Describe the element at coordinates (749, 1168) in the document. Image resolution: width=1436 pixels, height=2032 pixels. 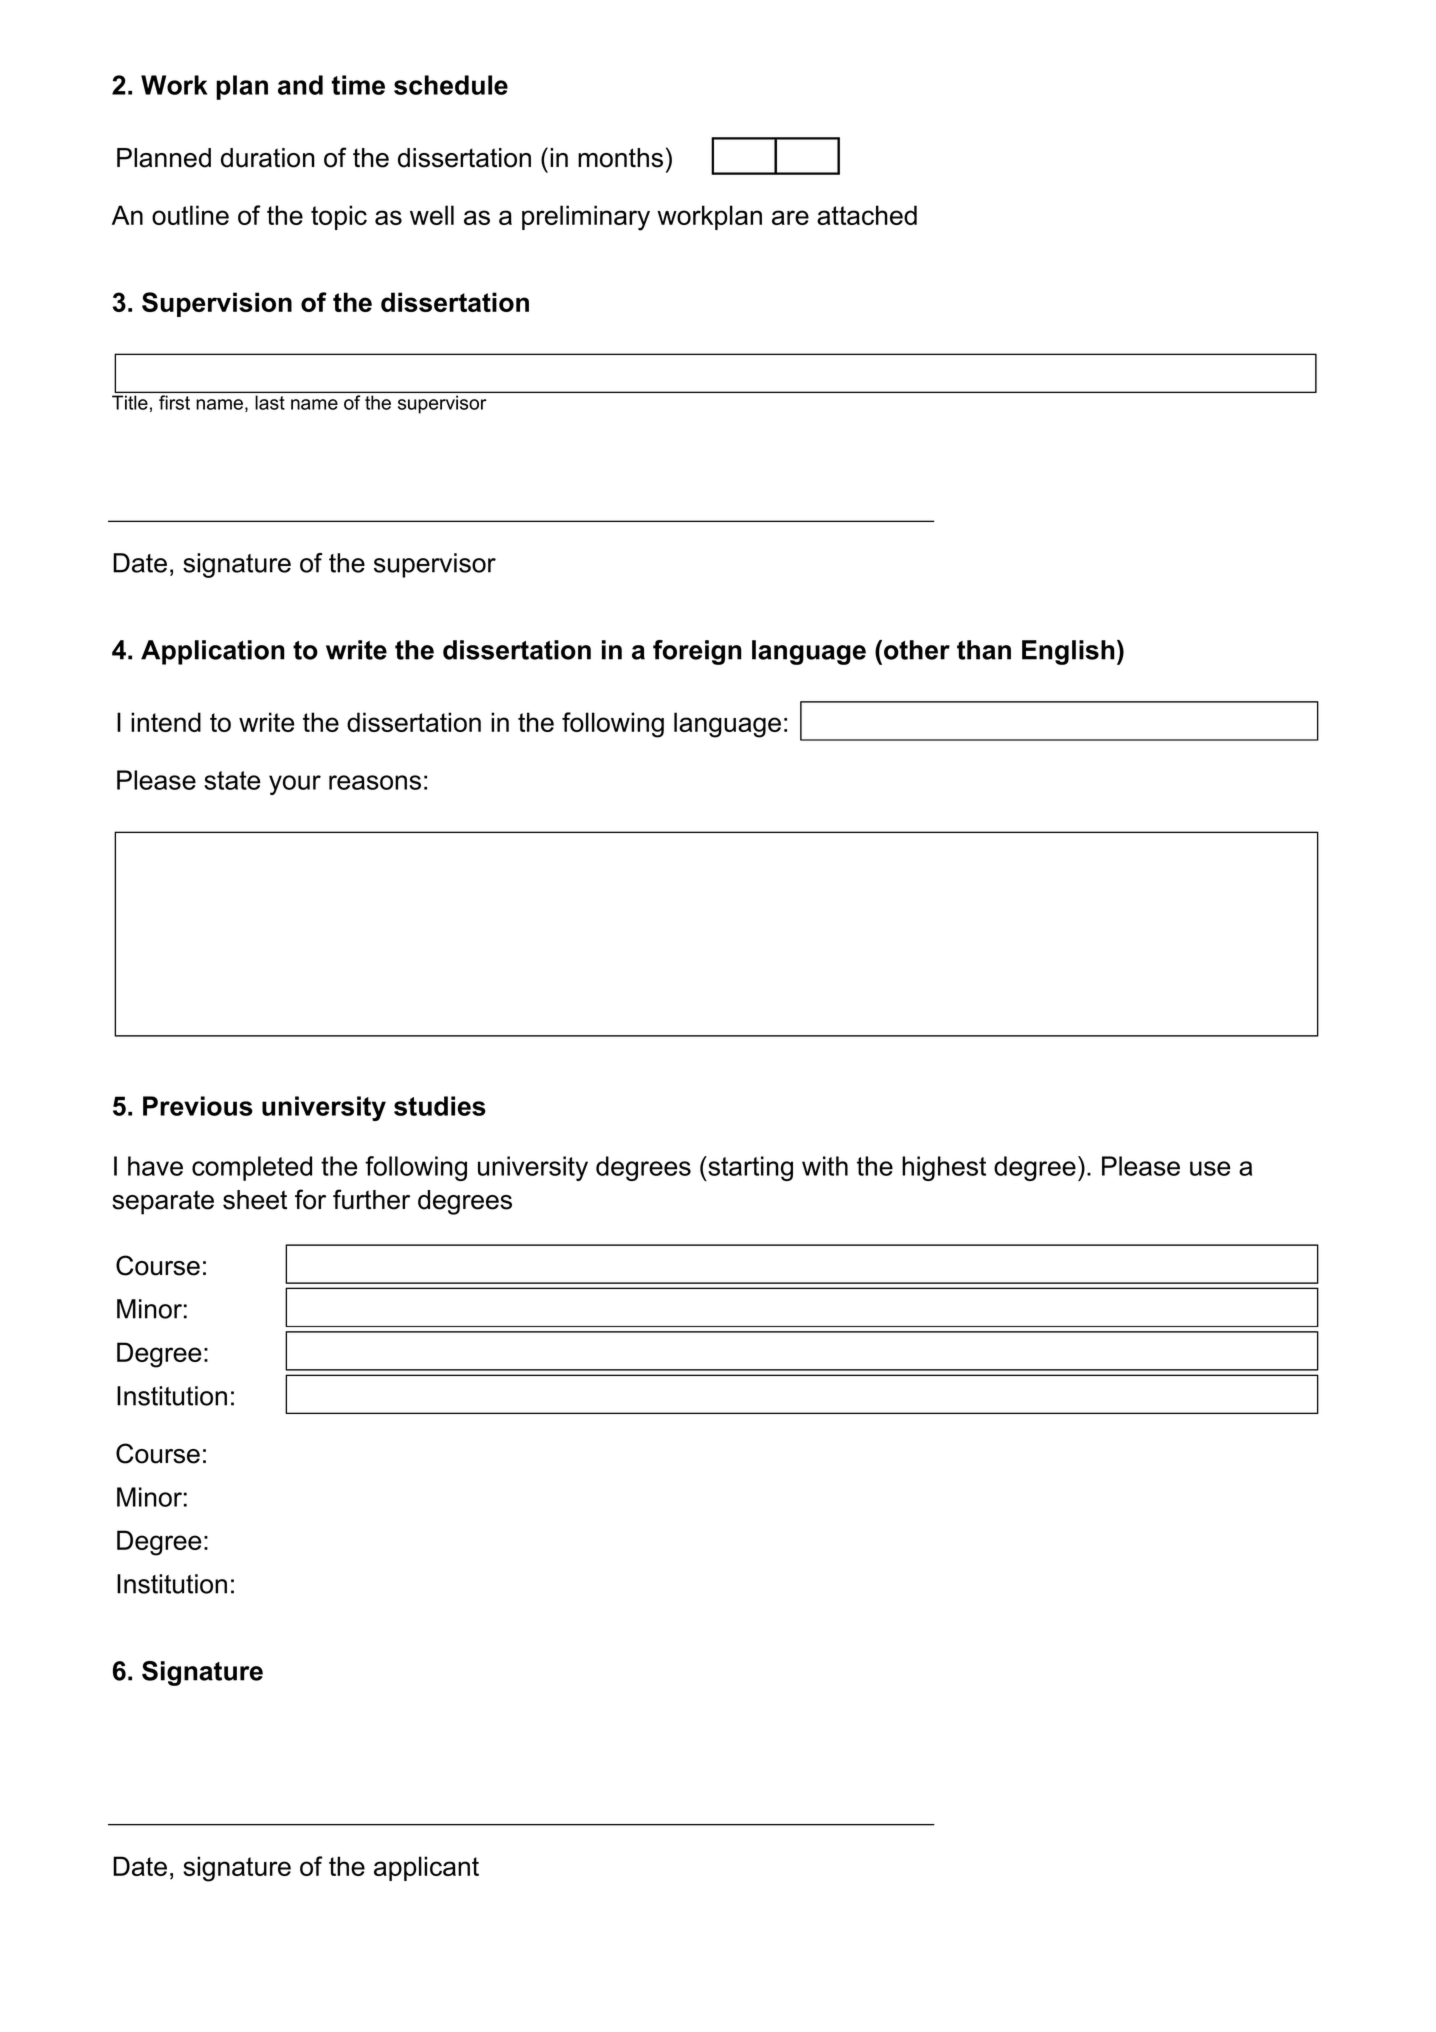
I see `starting` at that location.
